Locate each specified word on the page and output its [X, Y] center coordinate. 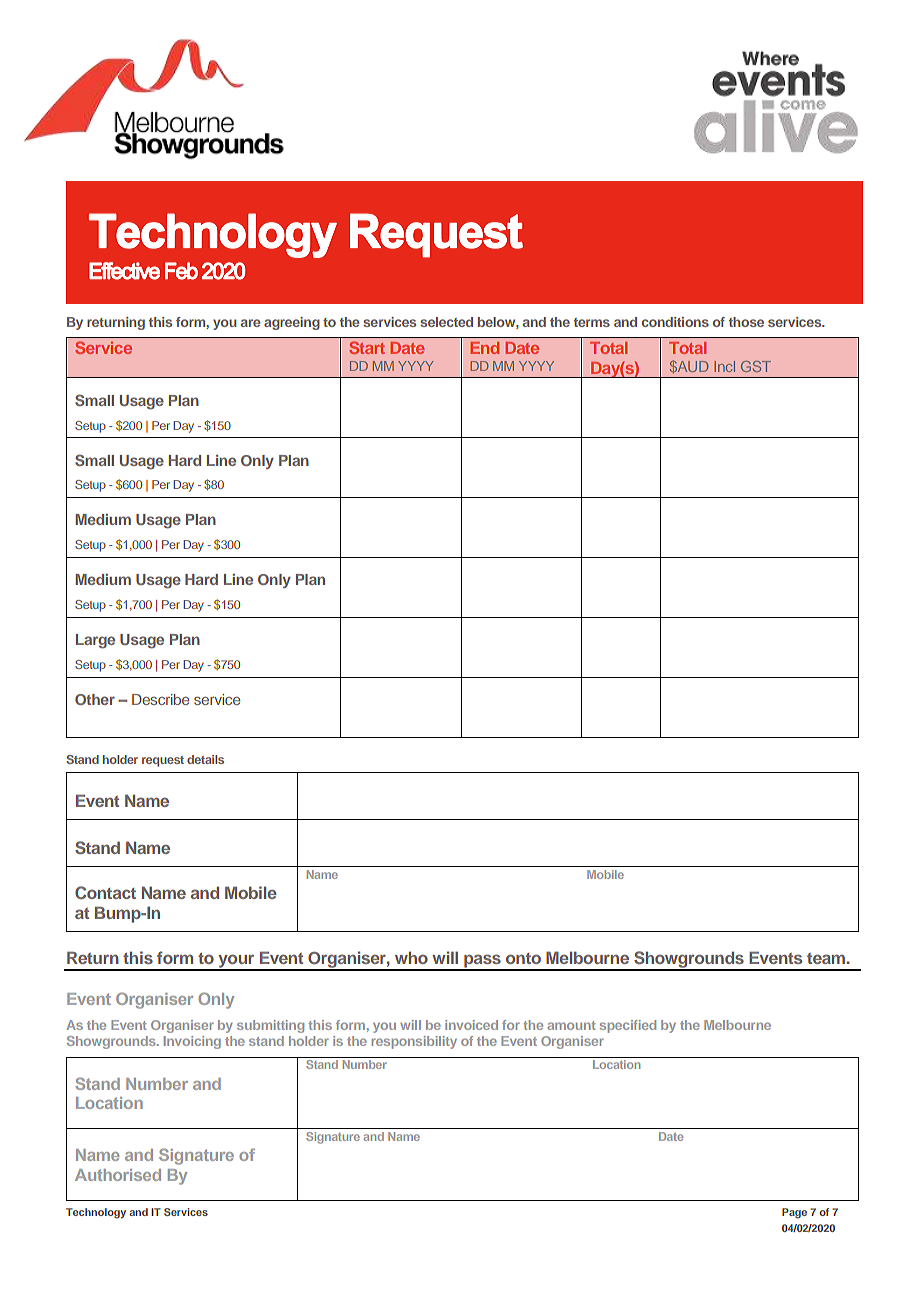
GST [756, 366]
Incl [724, 366]
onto [523, 958]
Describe [160, 699]
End [484, 348]
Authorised [118, 1175]
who [411, 957]
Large [95, 641]
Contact [105, 892]
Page [794, 1213]
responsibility [414, 1042]
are [250, 323]
